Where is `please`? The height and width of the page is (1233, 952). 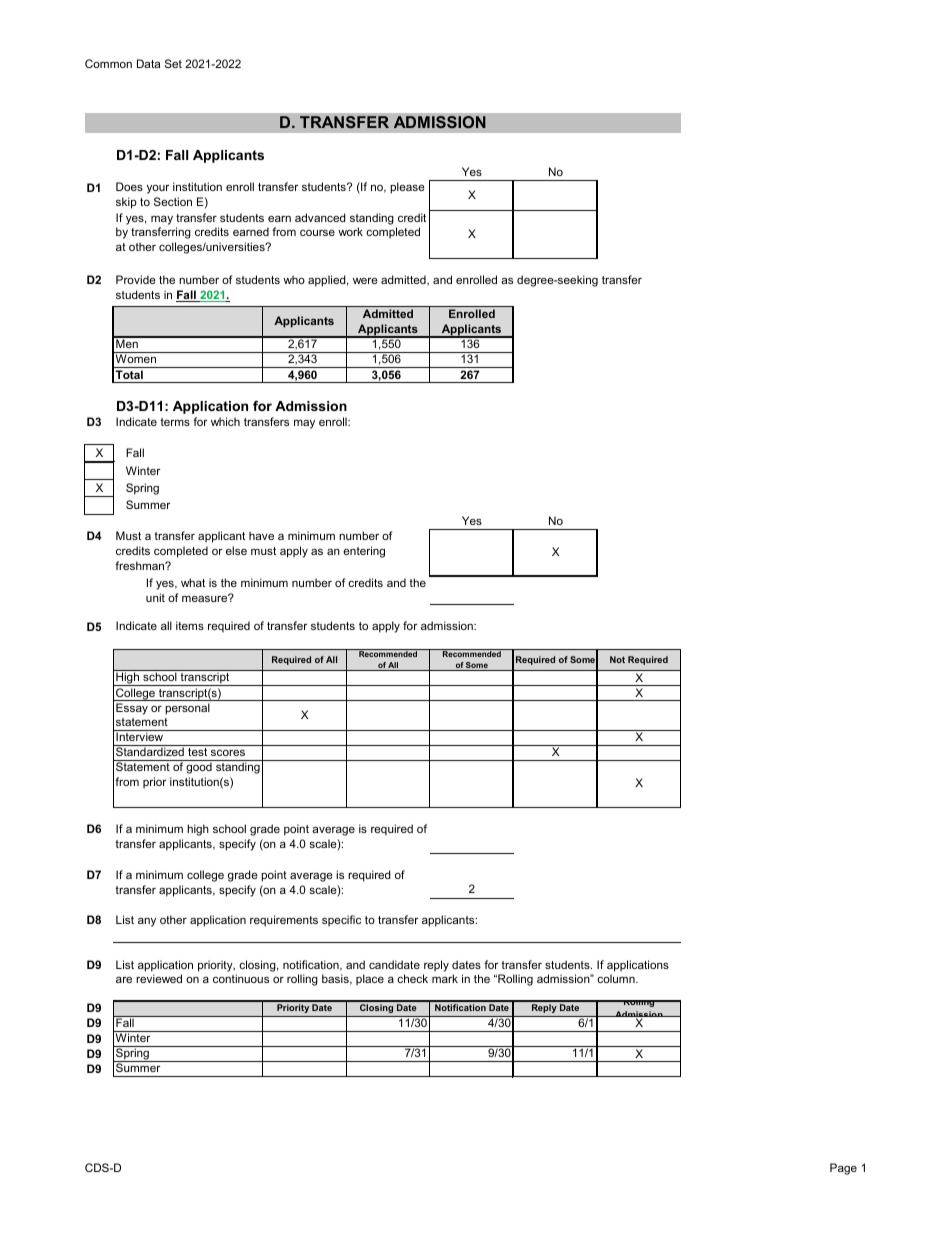
please is located at coordinates (407, 188).
